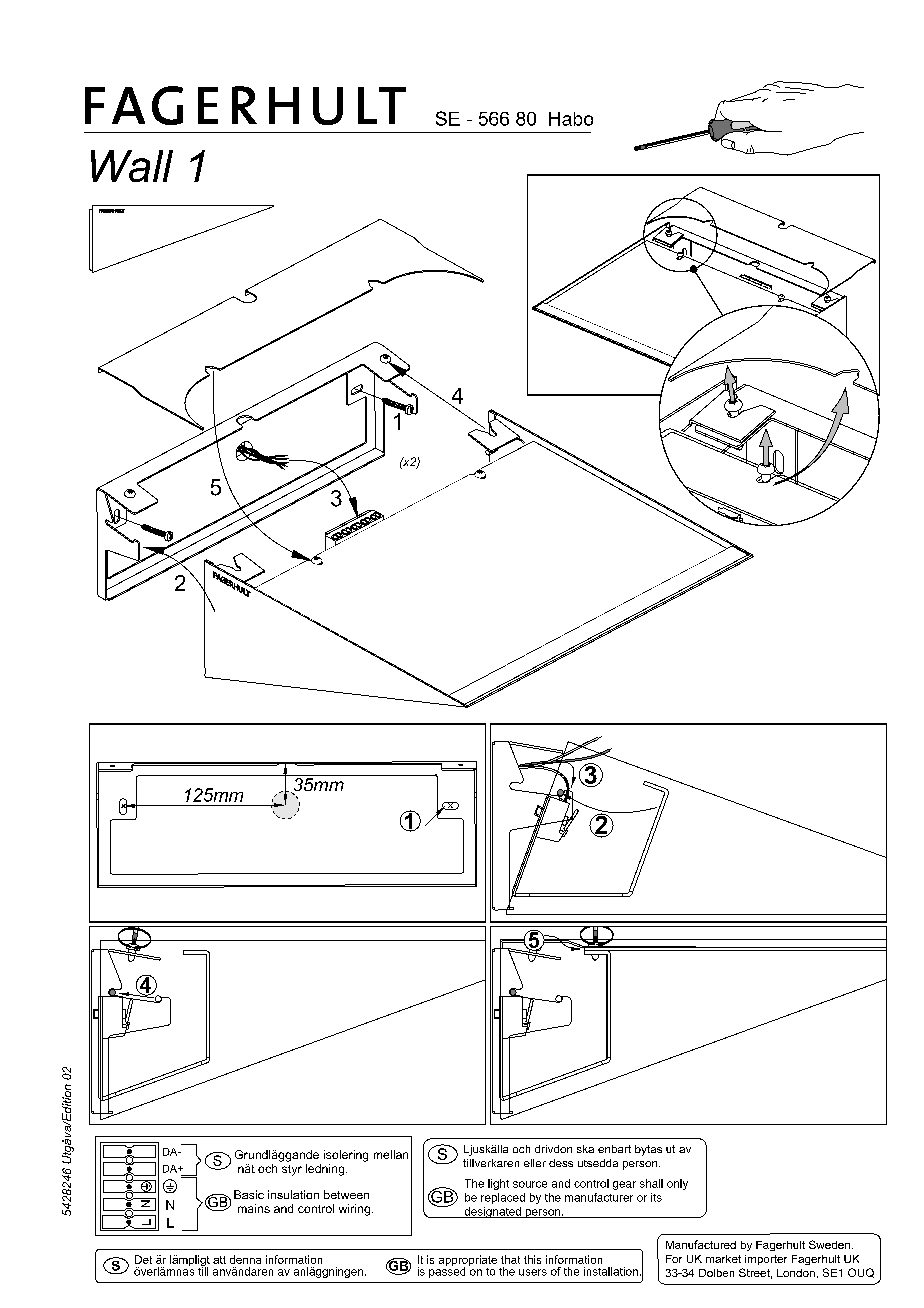 This image has height=1308, width=924. I want to click on enbart, so click(614, 1149).
